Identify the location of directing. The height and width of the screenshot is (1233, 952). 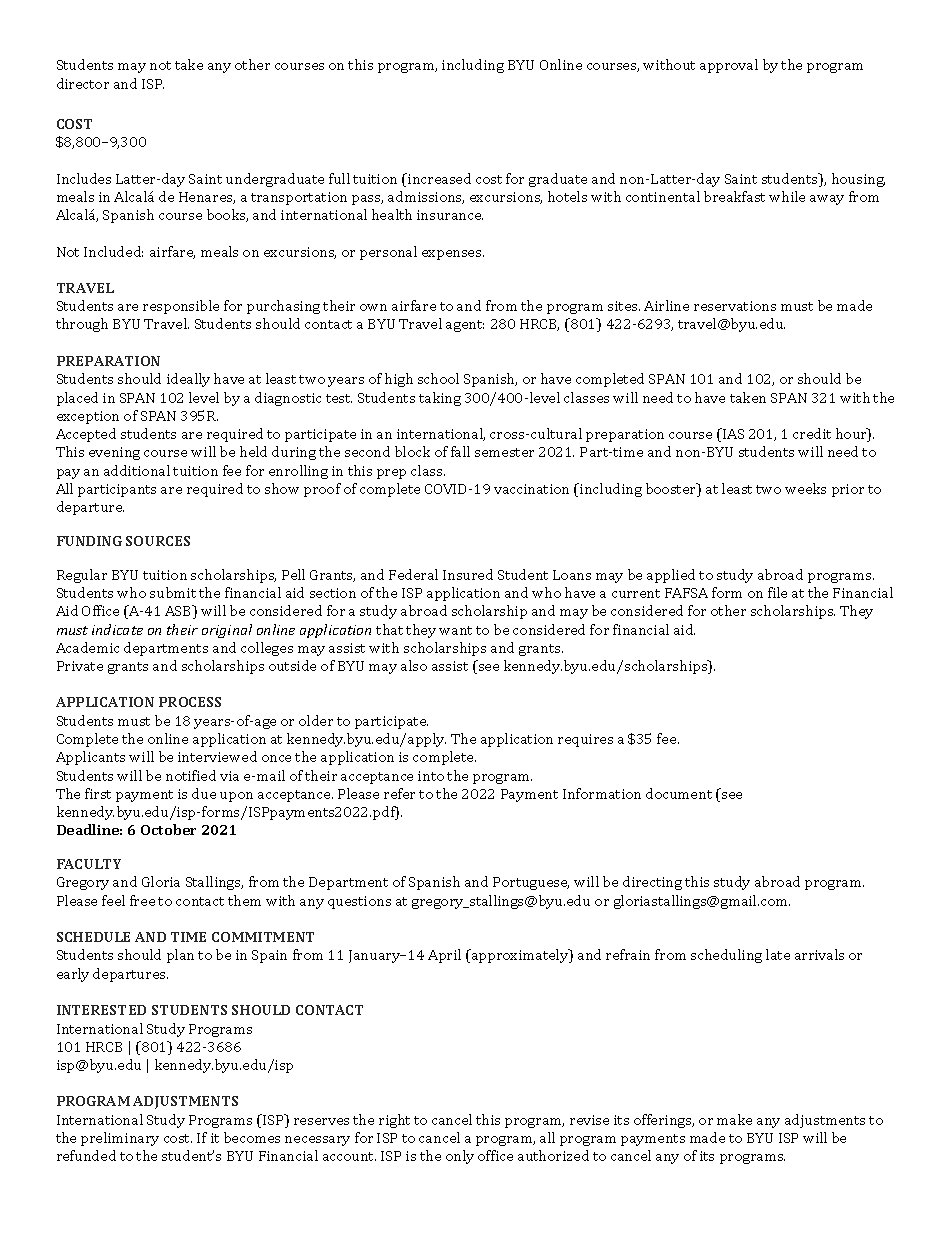
(652, 883).
